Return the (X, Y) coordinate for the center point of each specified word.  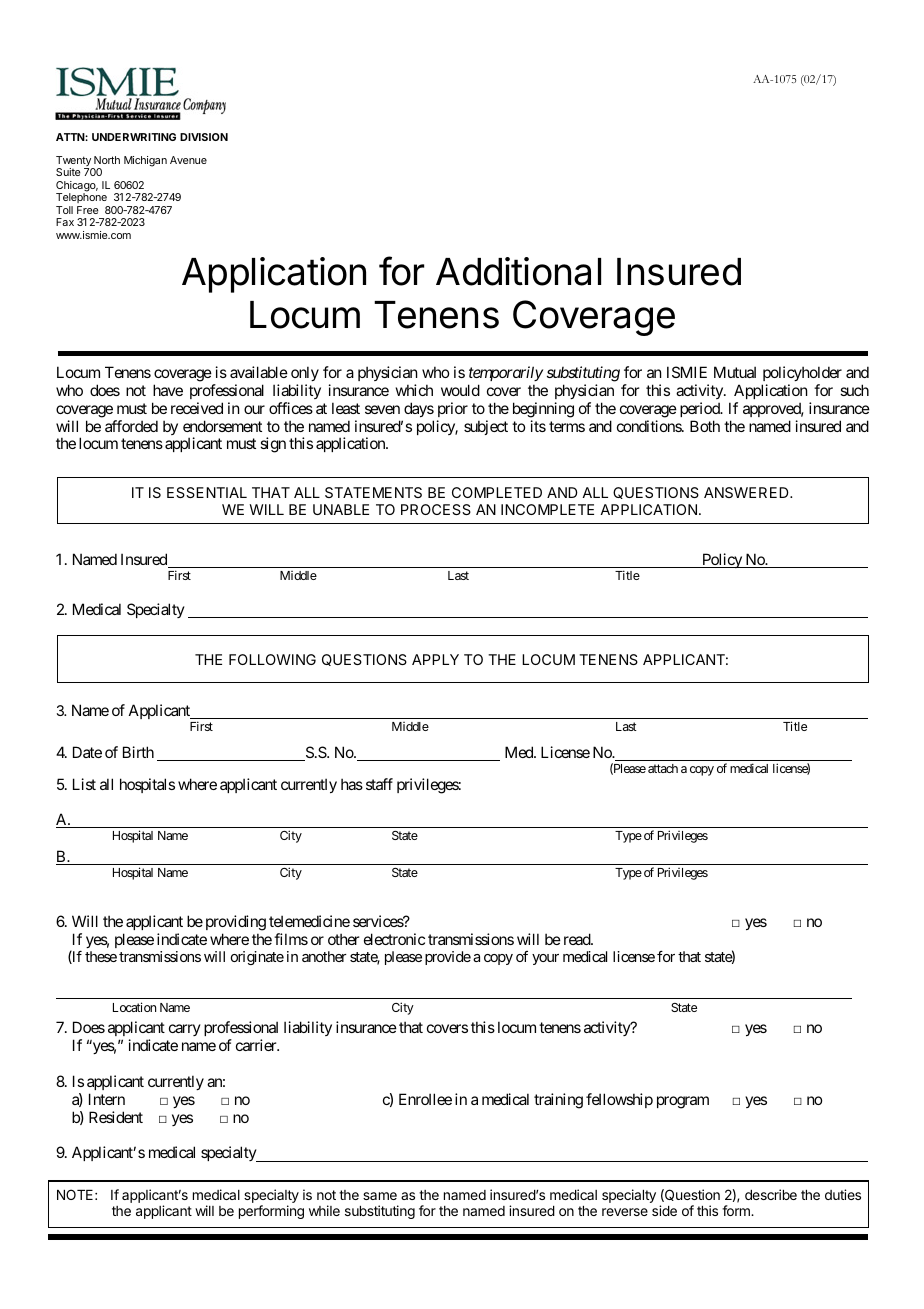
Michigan (145, 161)
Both (705, 426)
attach (663, 768)
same (380, 1196)
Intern (107, 1099)
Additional (518, 271)
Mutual (735, 372)
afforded (131, 426)
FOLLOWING (272, 659)
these (101, 956)
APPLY (435, 659)
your (545, 959)
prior (453, 409)
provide (448, 958)
